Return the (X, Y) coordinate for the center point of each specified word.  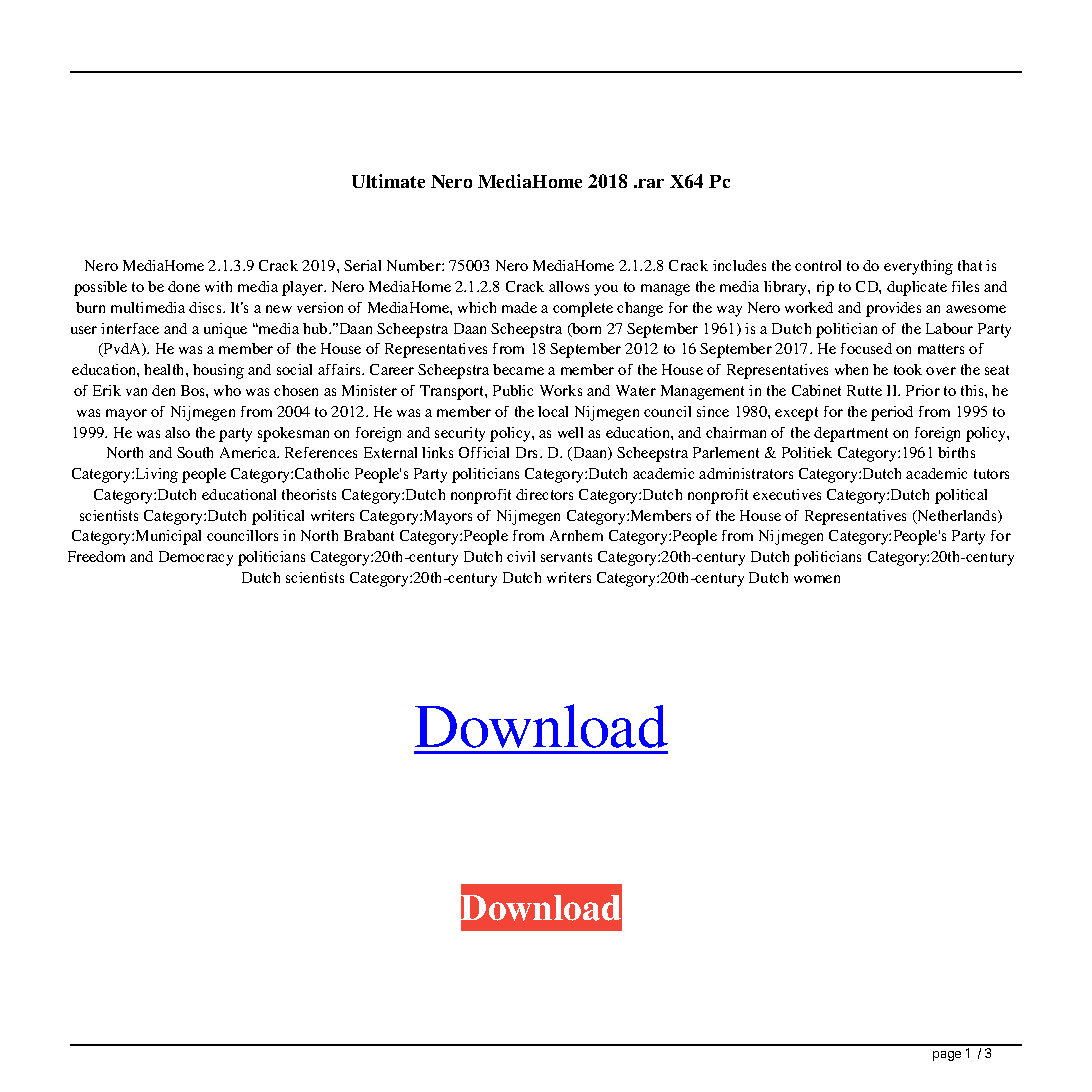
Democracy (196, 558)
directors (544, 494)
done (184, 286)
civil (521, 556)
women (817, 579)
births (956, 452)
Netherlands (957, 517)
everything (918, 267)
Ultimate (388, 181)
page (947, 1056)
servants (566, 557)
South (195, 452)
